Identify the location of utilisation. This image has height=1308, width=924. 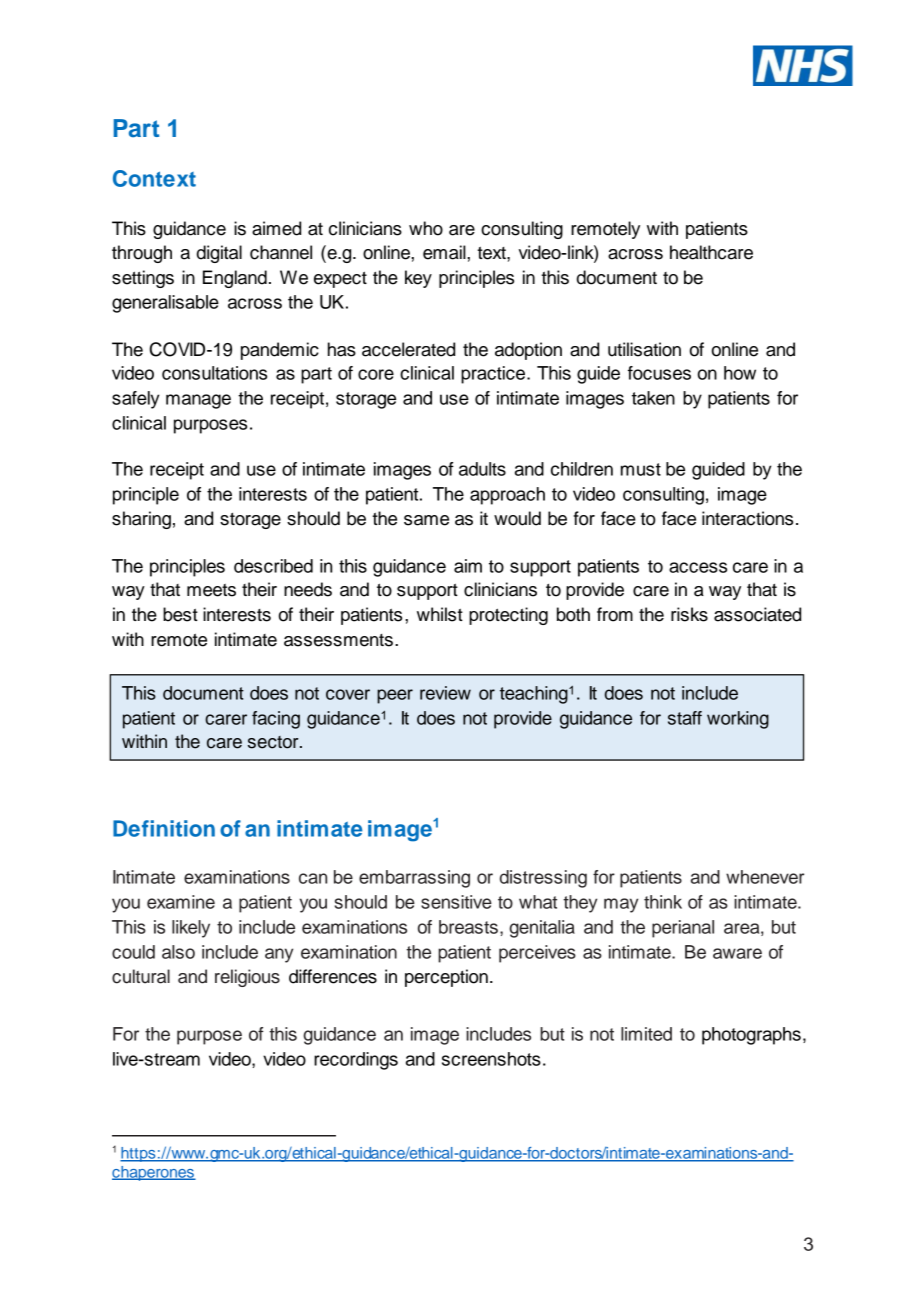
(644, 349).
